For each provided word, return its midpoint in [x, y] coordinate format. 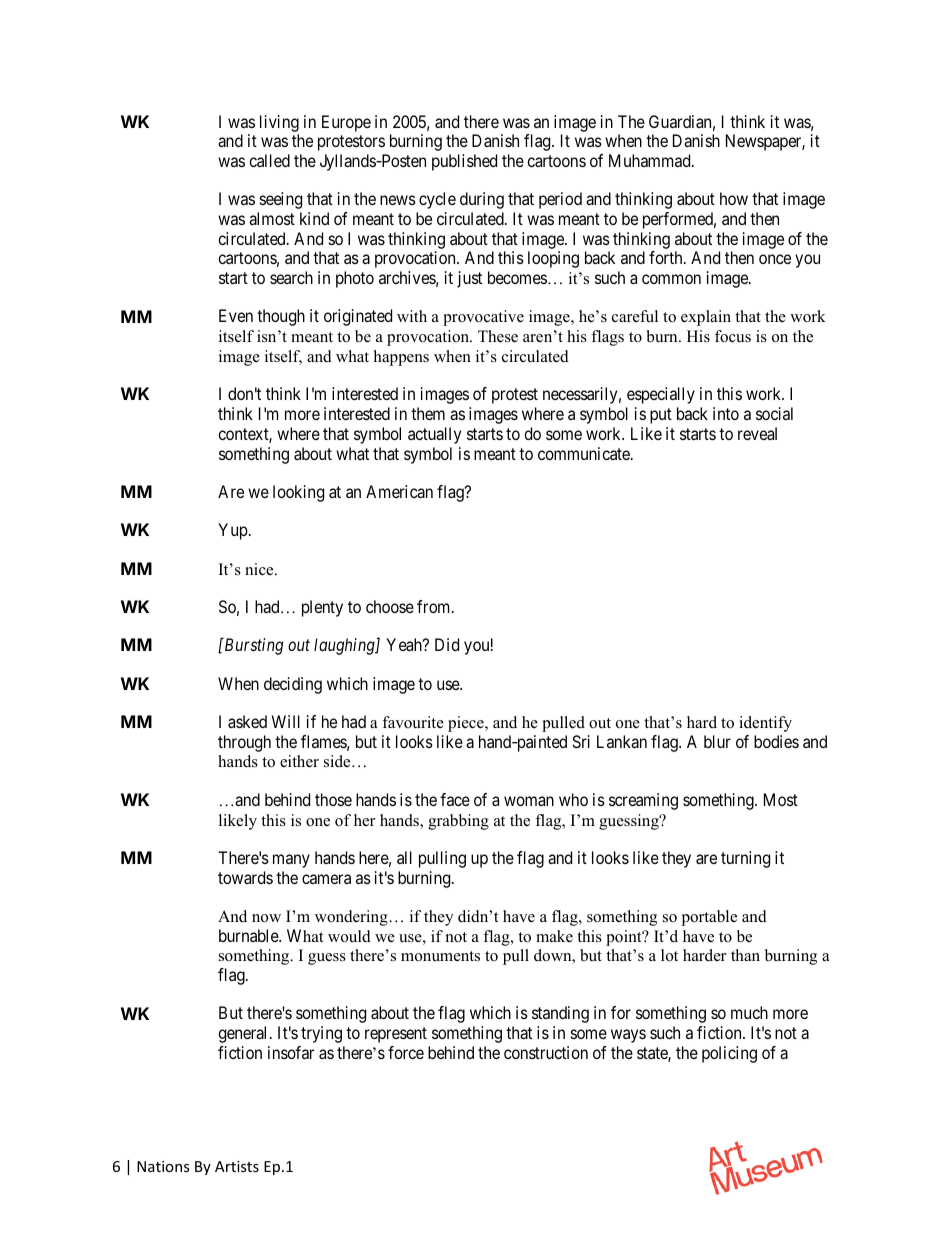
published [464, 162]
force [406, 1052]
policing [729, 1054]
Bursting [252, 646]
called [269, 160]
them [428, 413]
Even [236, 315]
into [726, 413]
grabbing [458, 822]
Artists [237, 1166]
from [435, 606]
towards [245, 877]
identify [765, 724]
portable [709, 918]
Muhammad [651, 160]
